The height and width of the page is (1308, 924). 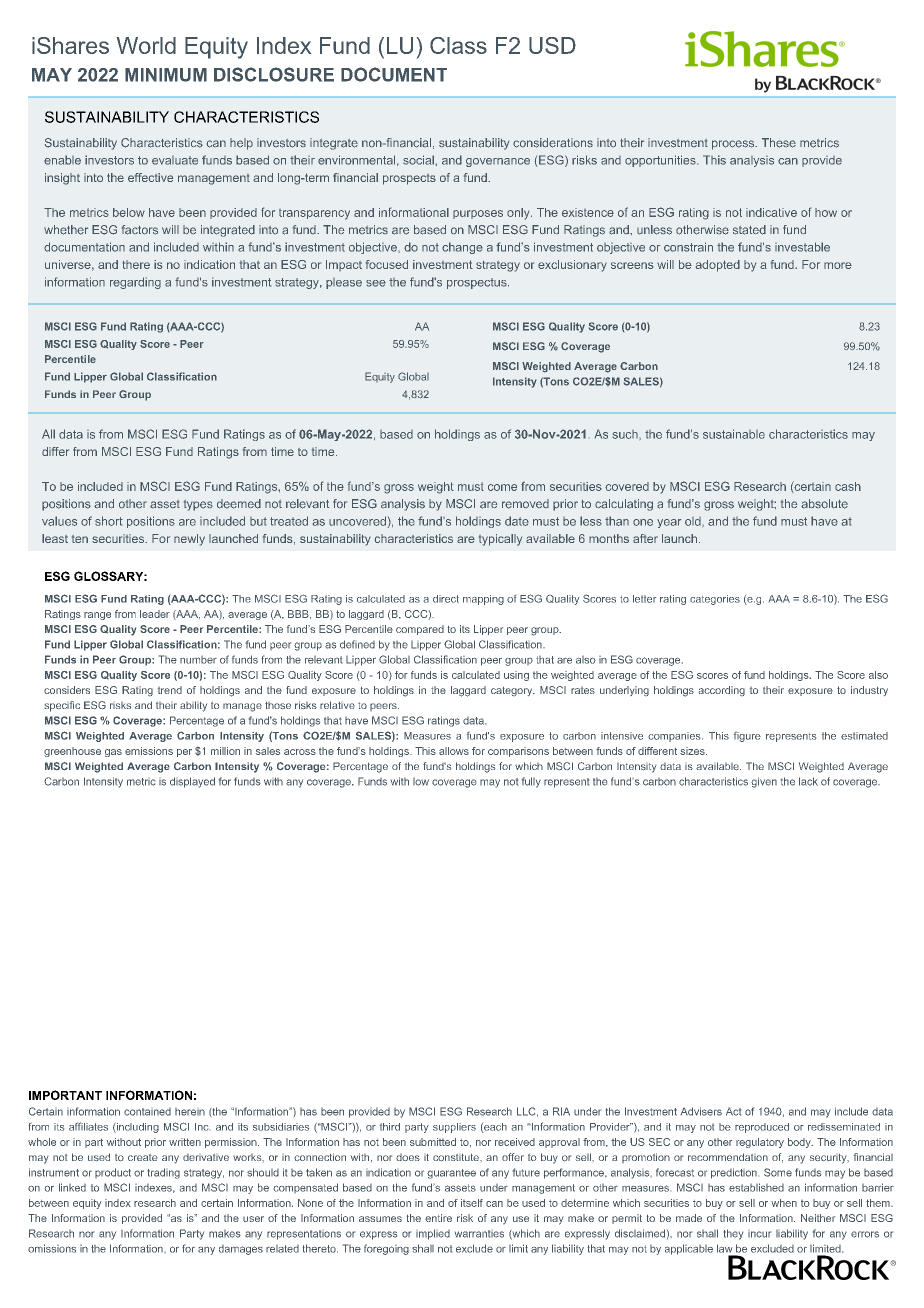 What do you see at coordinates (552, 45) in the page?
I see `USD` at bounding box center [552, 45].
